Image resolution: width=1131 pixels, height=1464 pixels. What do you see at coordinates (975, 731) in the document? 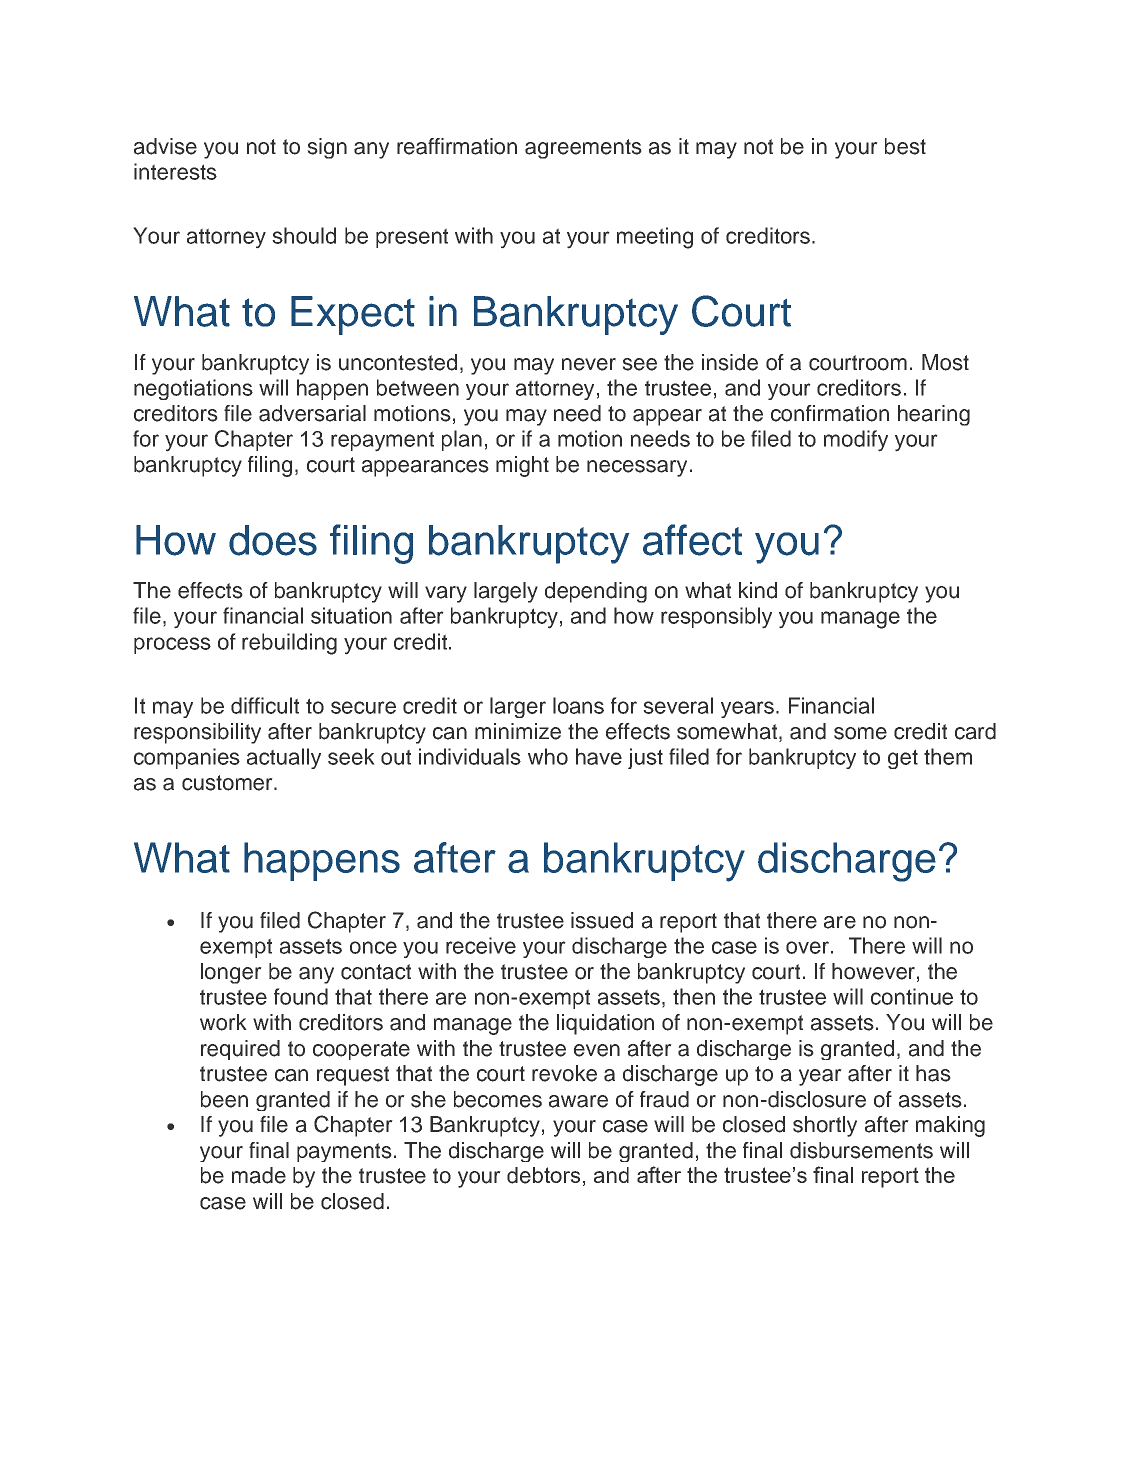
I see `card` at bounding box center [975, 731].
